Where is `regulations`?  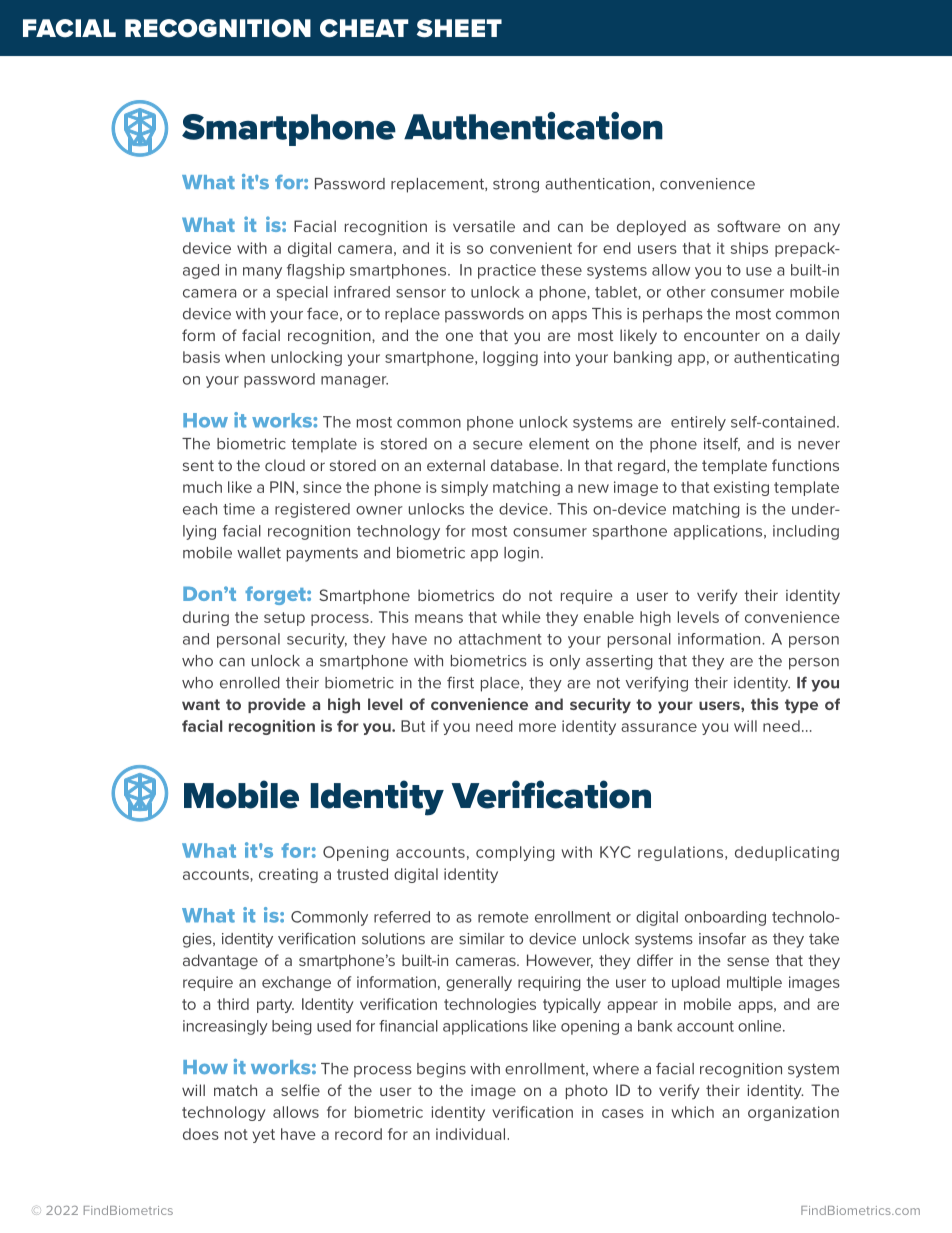
regulations is located at coordinates (682, 853).
